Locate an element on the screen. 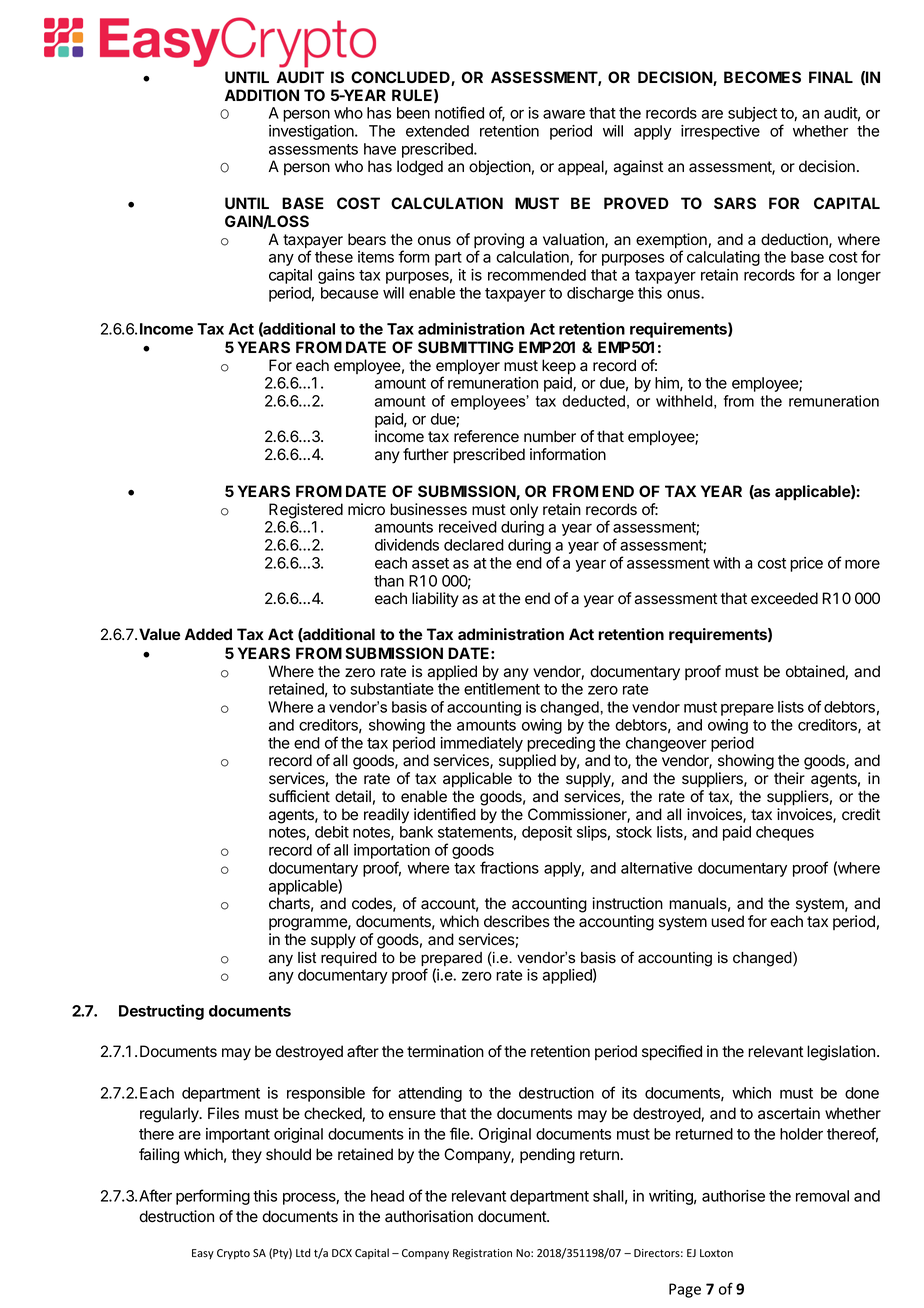 The image size is (924, 1308). notified is located at coordinates (459, 112).
